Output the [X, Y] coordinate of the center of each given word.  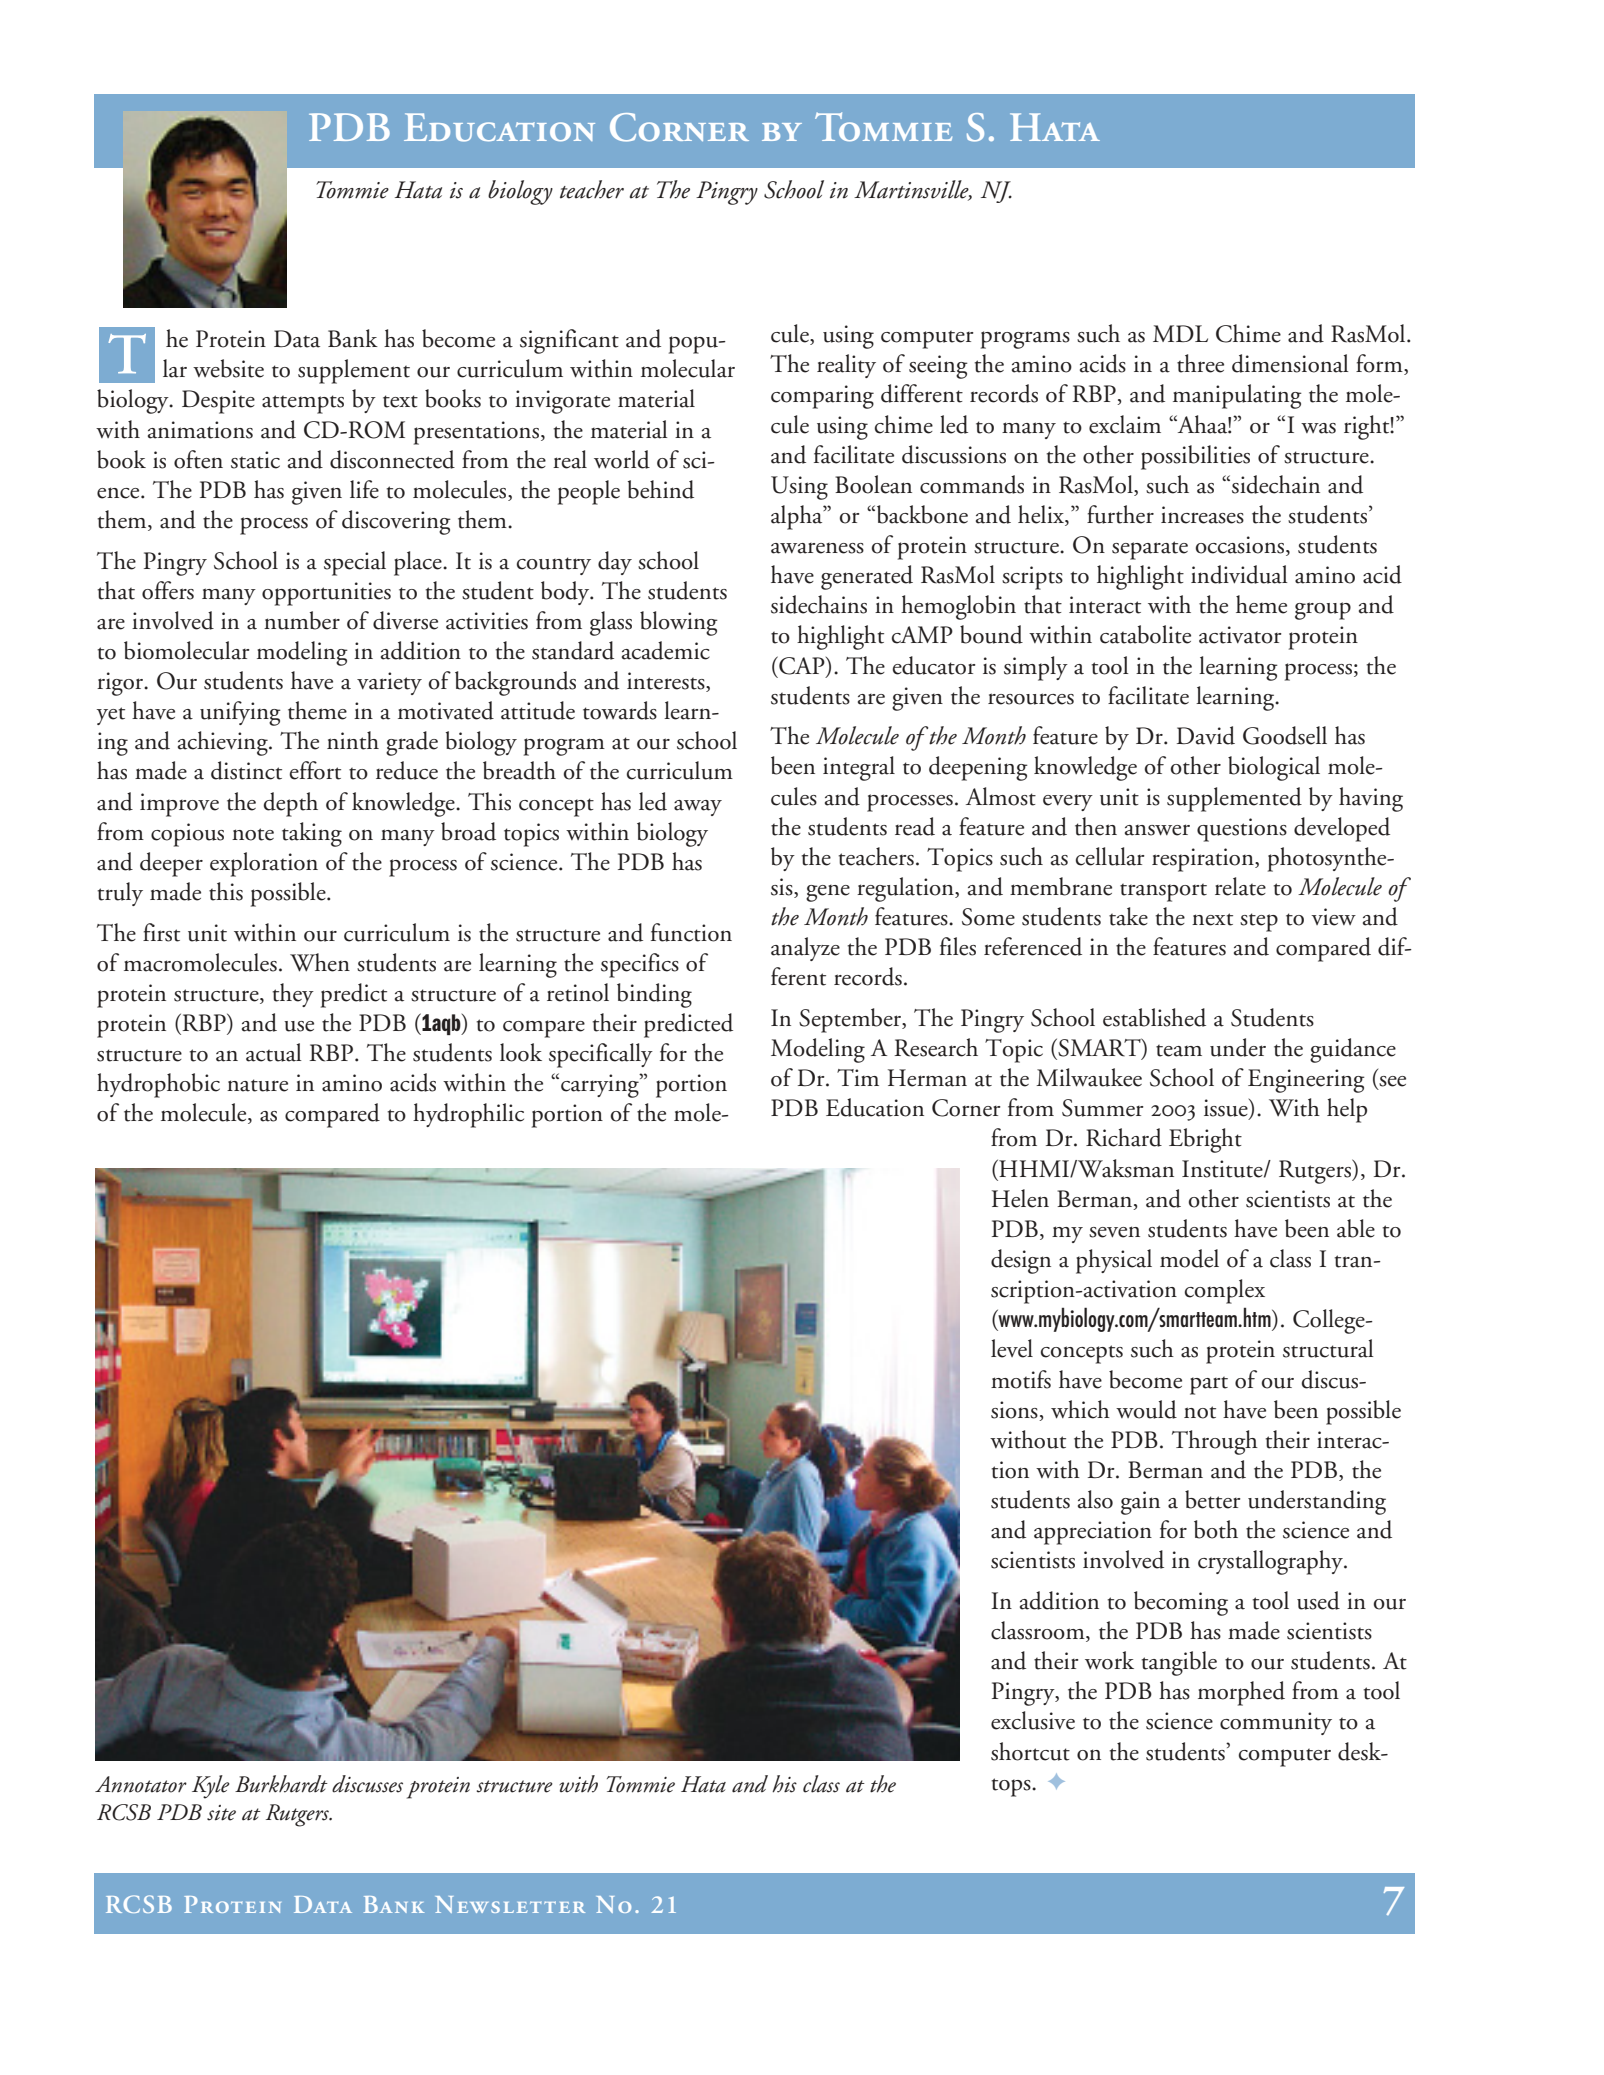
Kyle [211, 1787]
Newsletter [510, 1904]
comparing [822, 397]
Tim [858, 1077]
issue [1227, 1109]
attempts [303, 404]
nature [257, 1085]
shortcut [1030, 1751]
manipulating [1237, 396]
